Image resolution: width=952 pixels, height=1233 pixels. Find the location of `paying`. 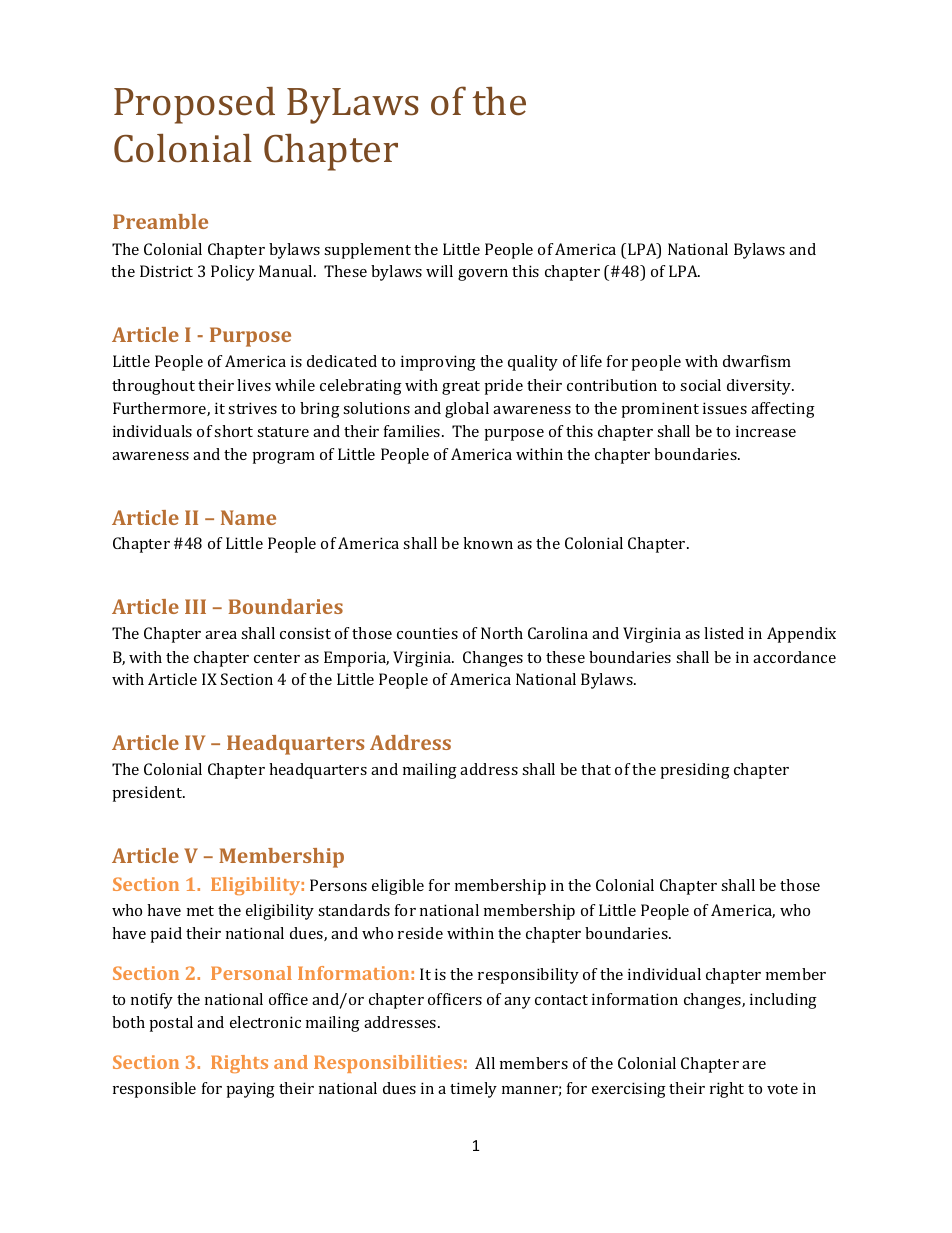

paying is located at coordinates (250, 1090).
